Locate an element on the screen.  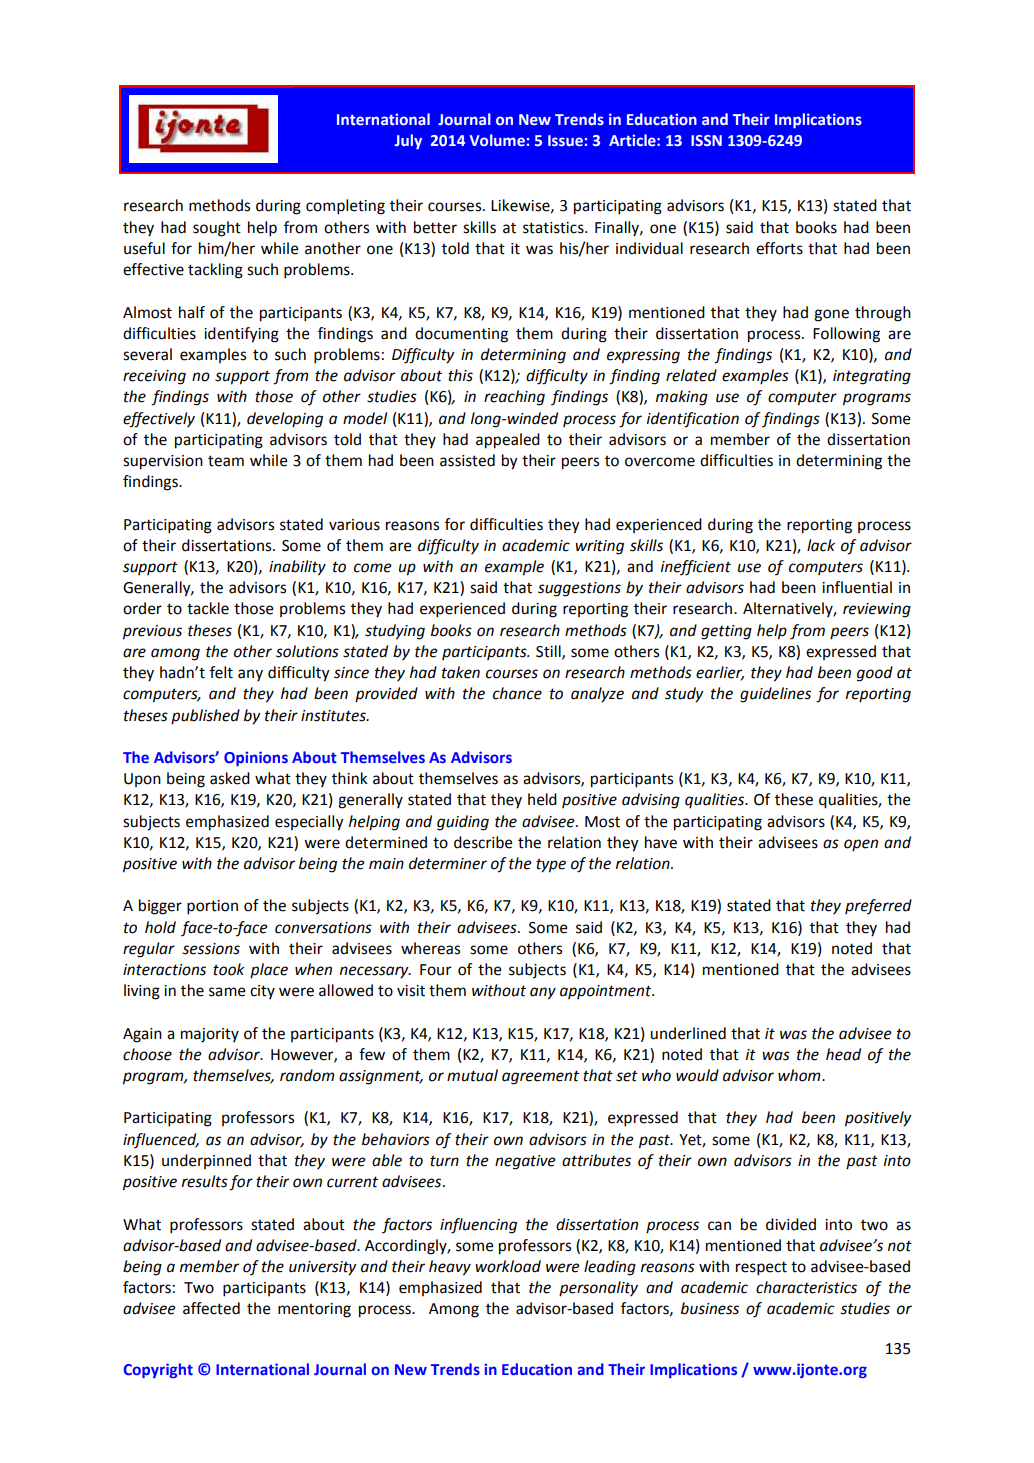
whom is located at coordinates (800, 1075).
